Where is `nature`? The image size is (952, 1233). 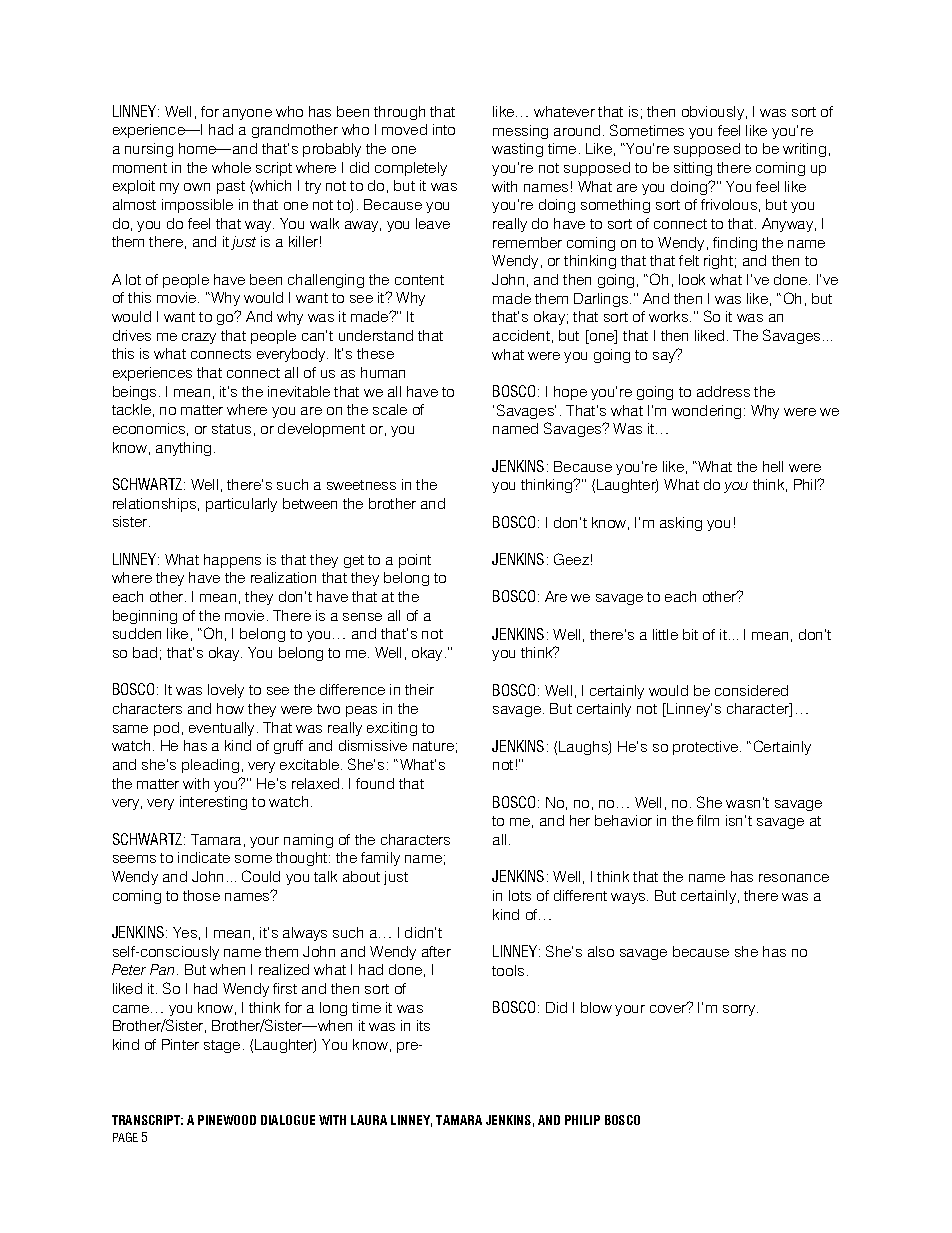 nature is located at coordinates (433, 746).
